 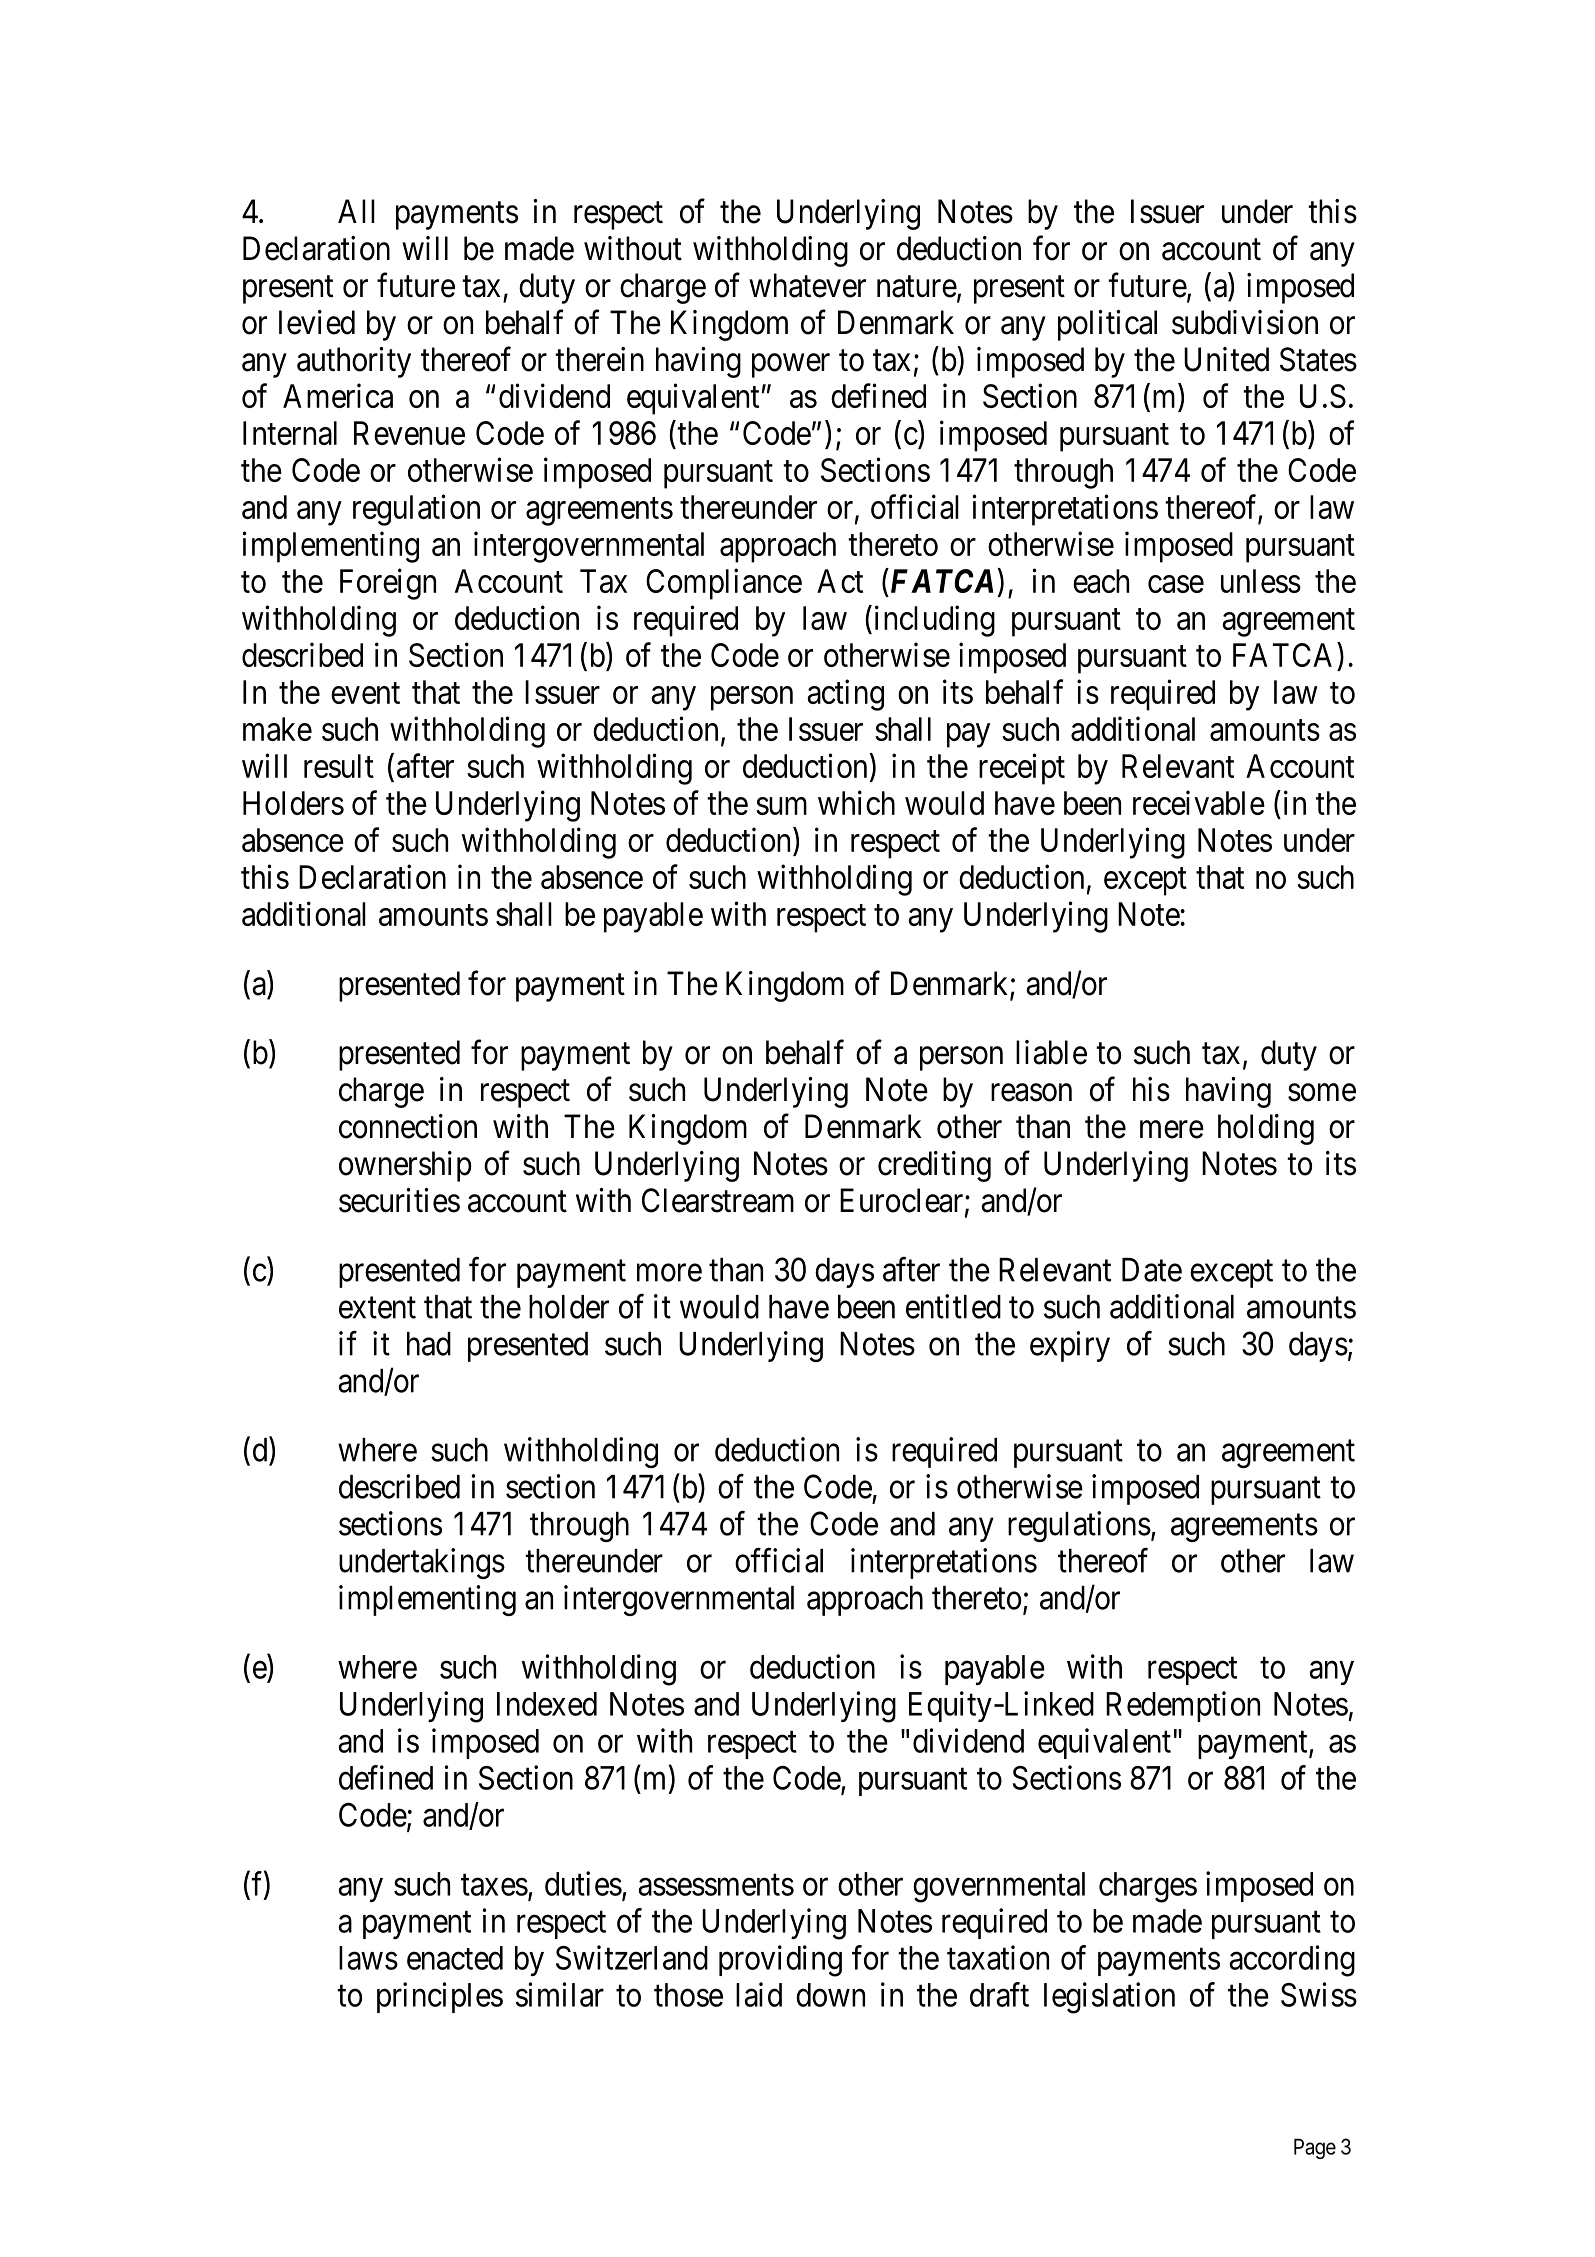 What do you see at coordinates (830, 1995) in the screenshot?
I see `down` at bounding box center [830, 1995].
